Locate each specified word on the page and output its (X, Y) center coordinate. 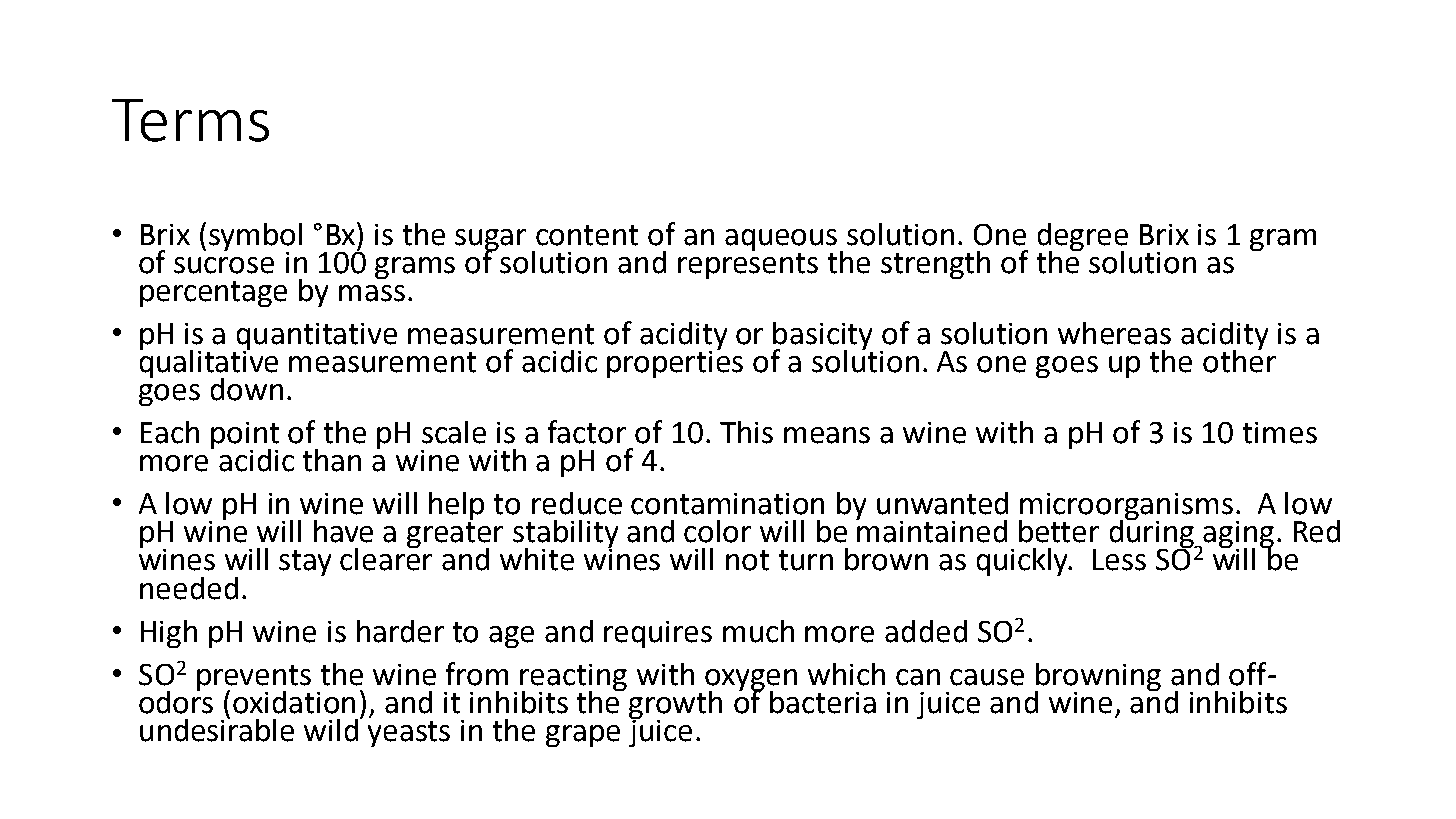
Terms (190, 120)
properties (675, 363)
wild (332, 729)
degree (1083, 238)
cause (987, 677)
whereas (1114, 333)
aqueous (781, 240)
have (343, 531)
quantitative (317, 337)
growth (675, 706)
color (717, 531)
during (1153, 534)
